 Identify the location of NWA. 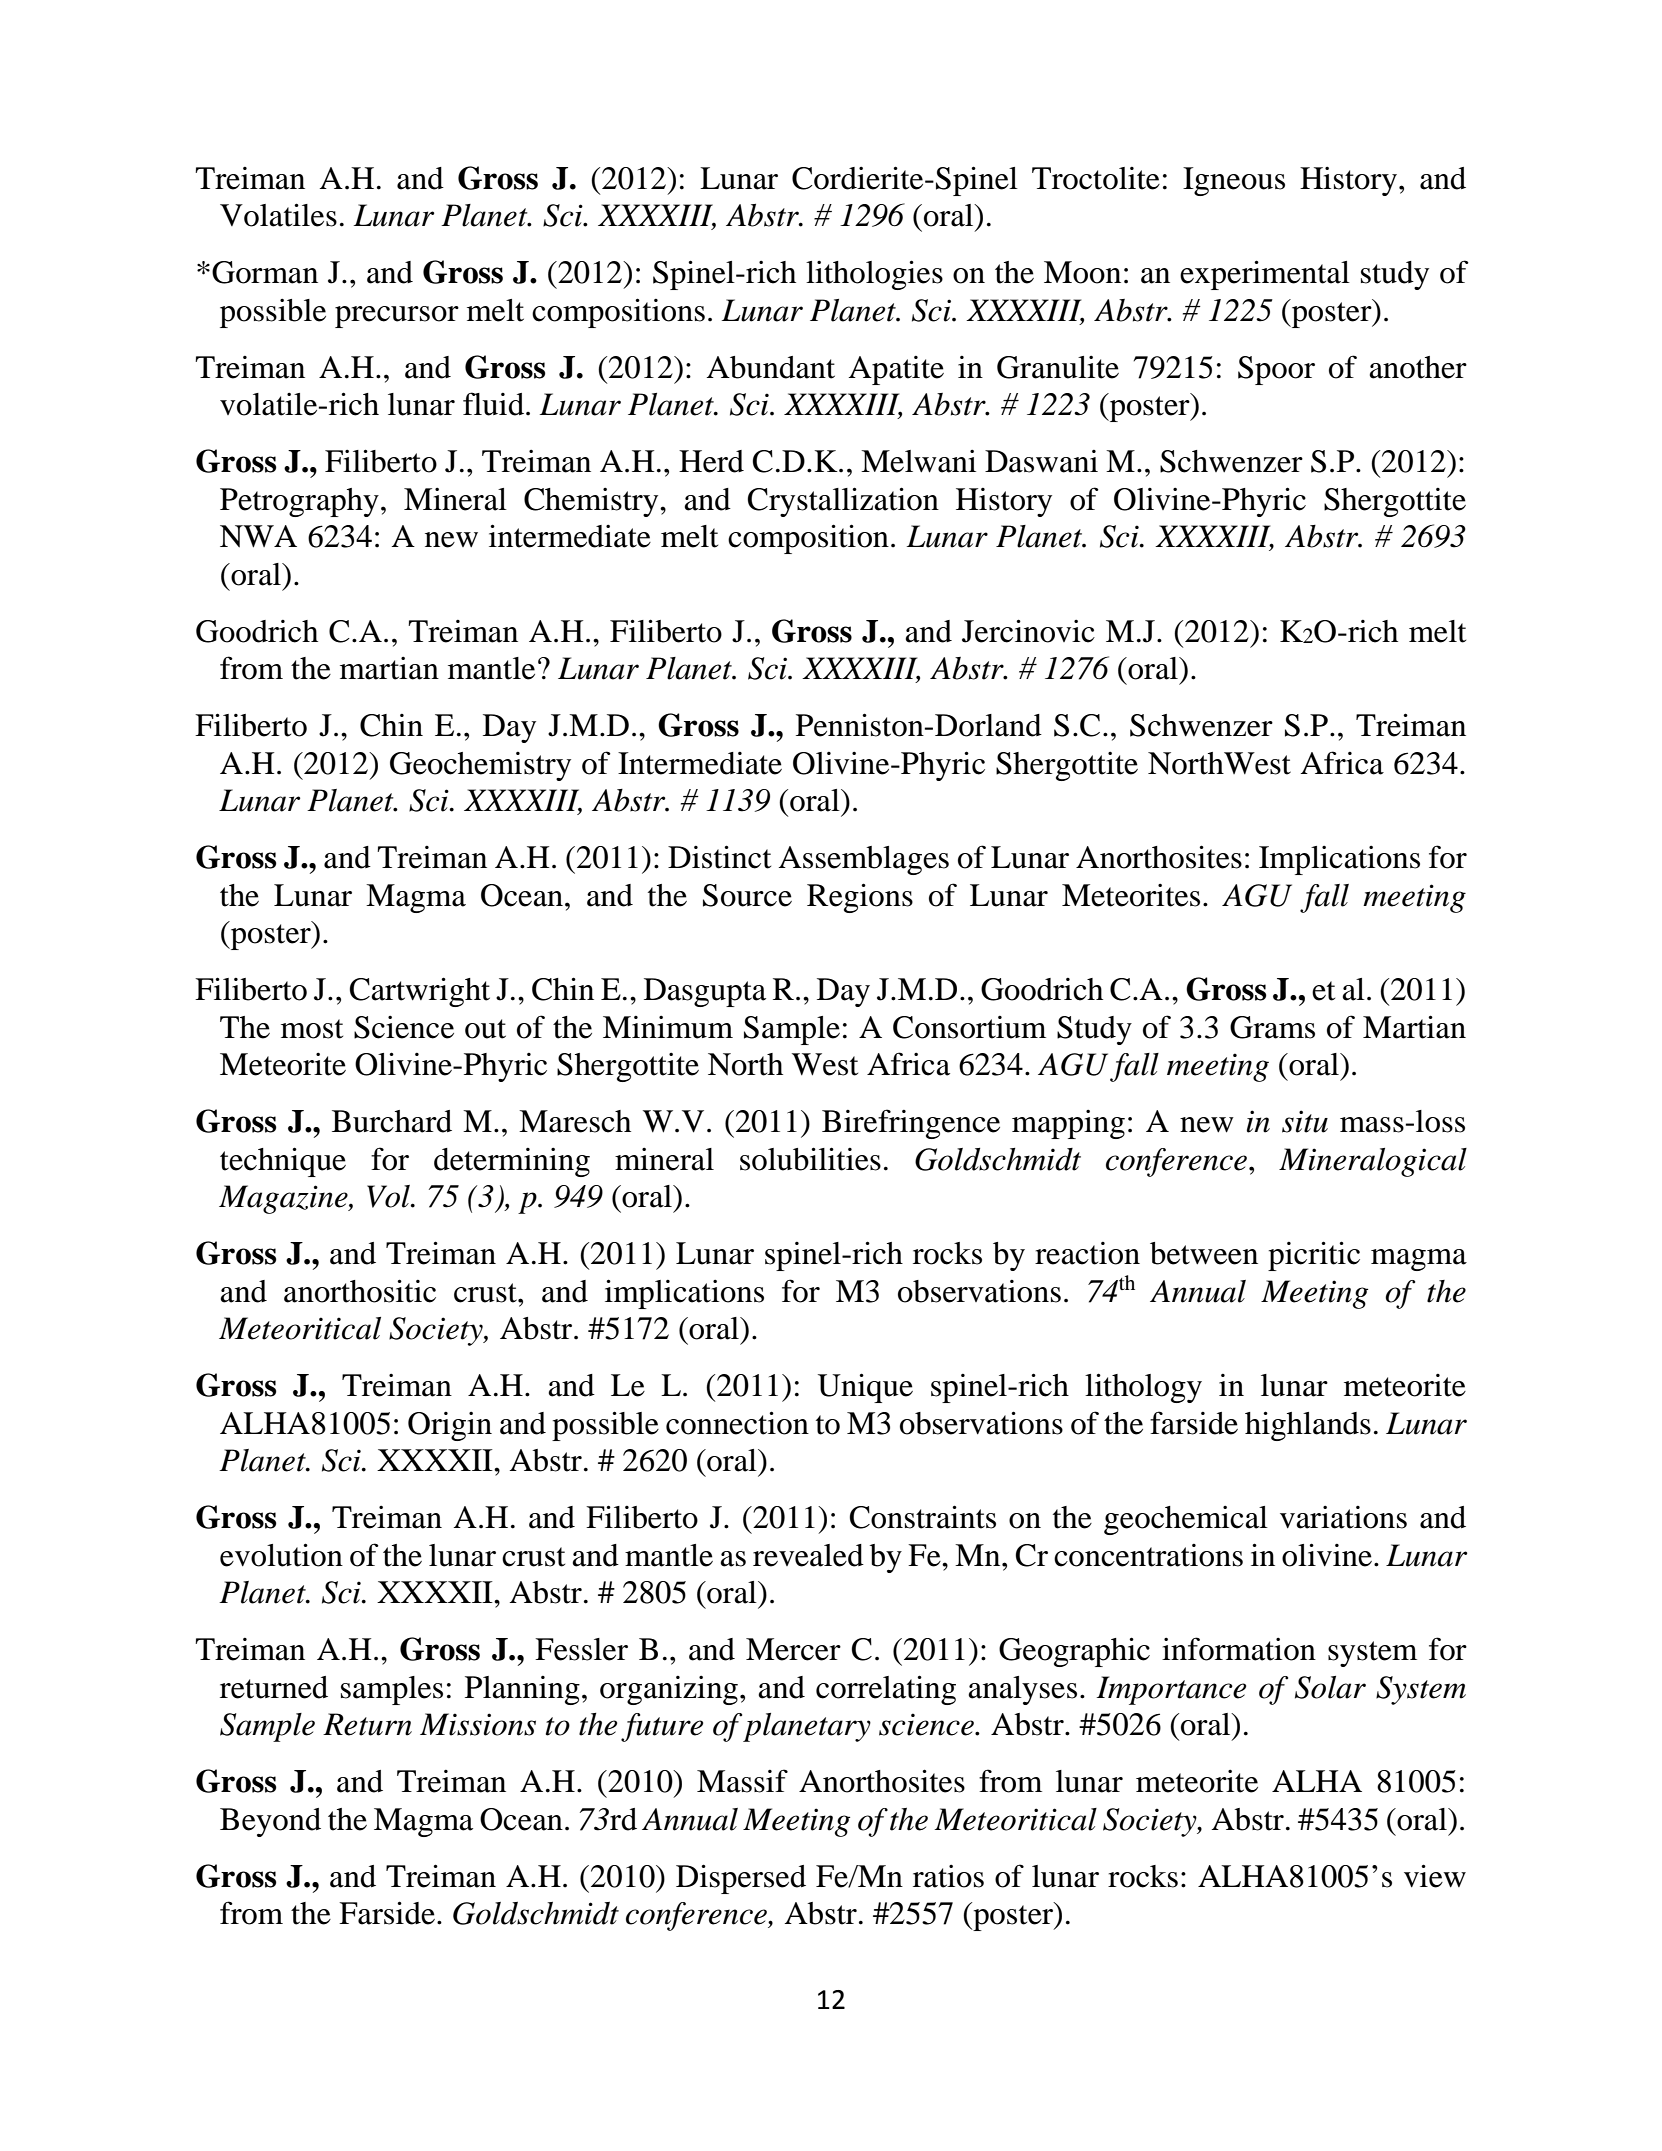
(258, 536).
